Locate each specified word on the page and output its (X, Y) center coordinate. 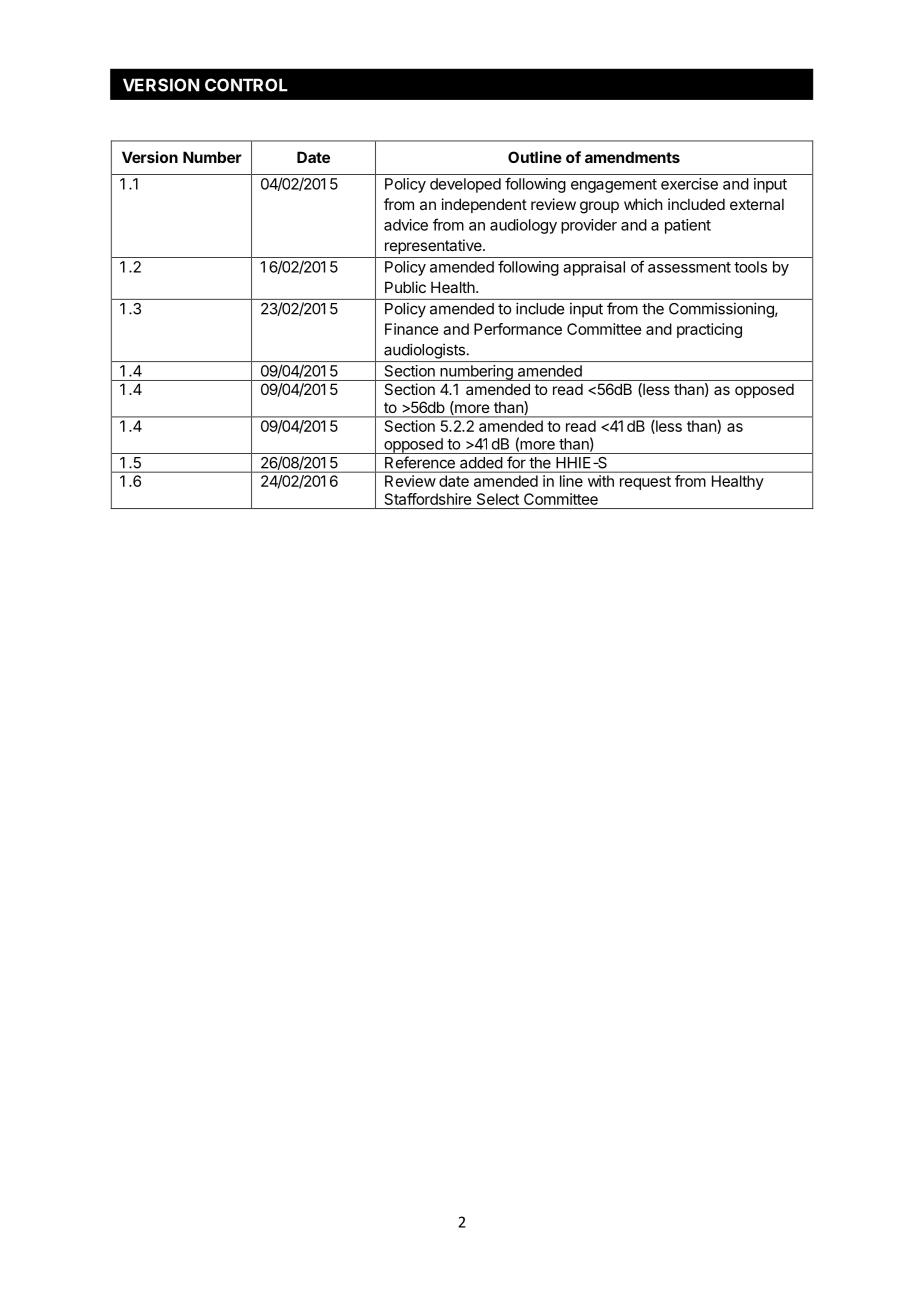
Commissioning (722, 310)
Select (498, 499)
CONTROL (246, 85)
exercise (689, 184)
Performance (518, 329)
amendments (632, 157)
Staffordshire (428, 499)
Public (405, 287)
